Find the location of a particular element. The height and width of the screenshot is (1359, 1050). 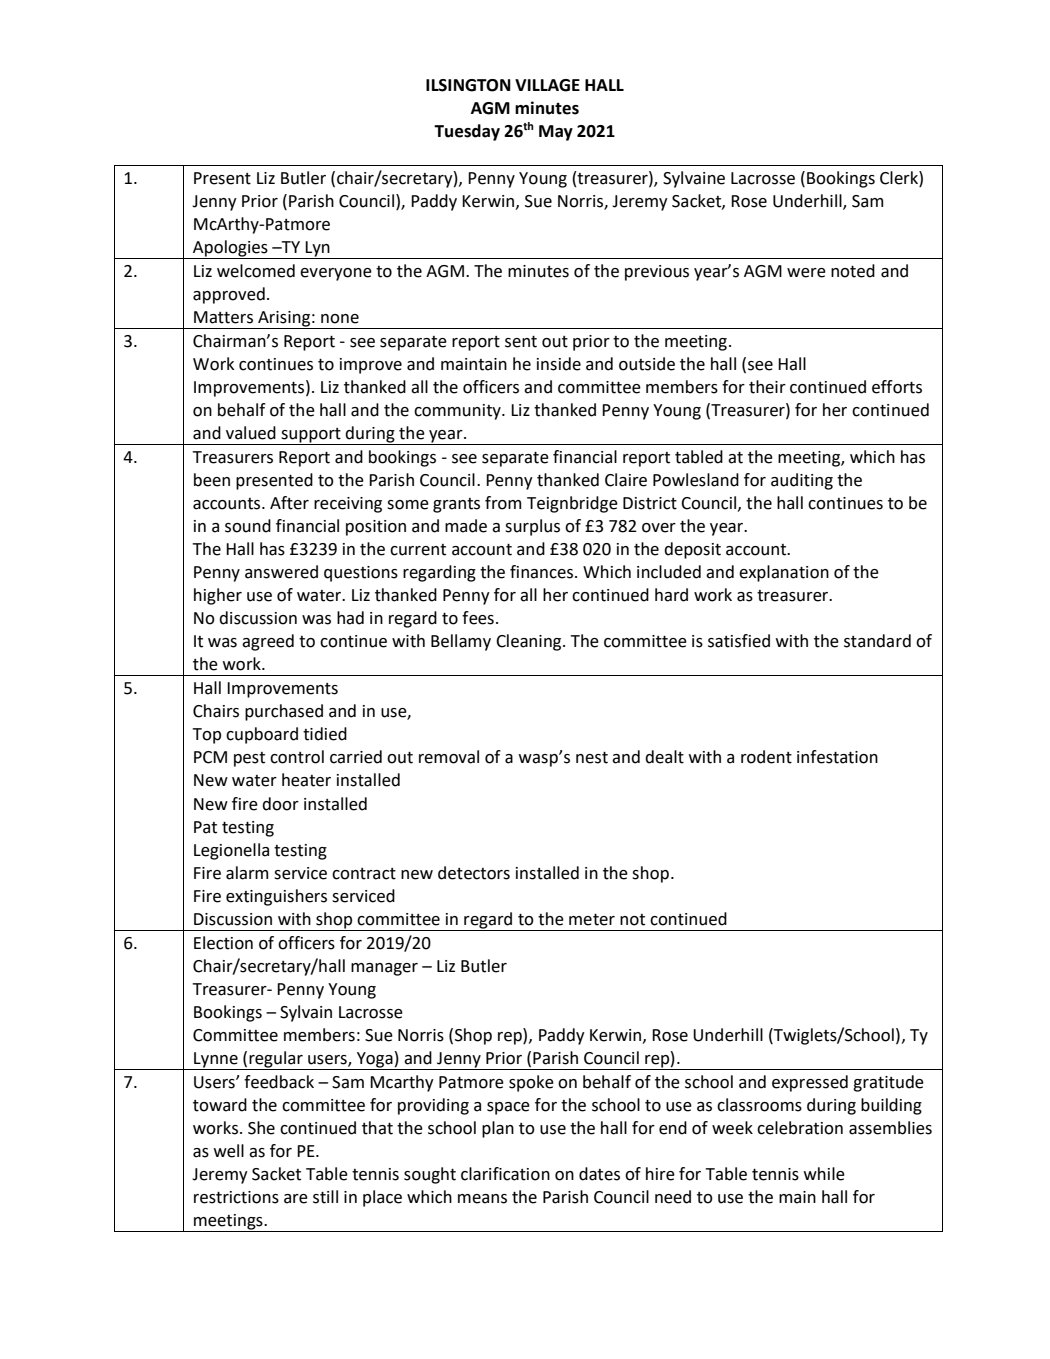

noted is located at coordinates (853, 271).
